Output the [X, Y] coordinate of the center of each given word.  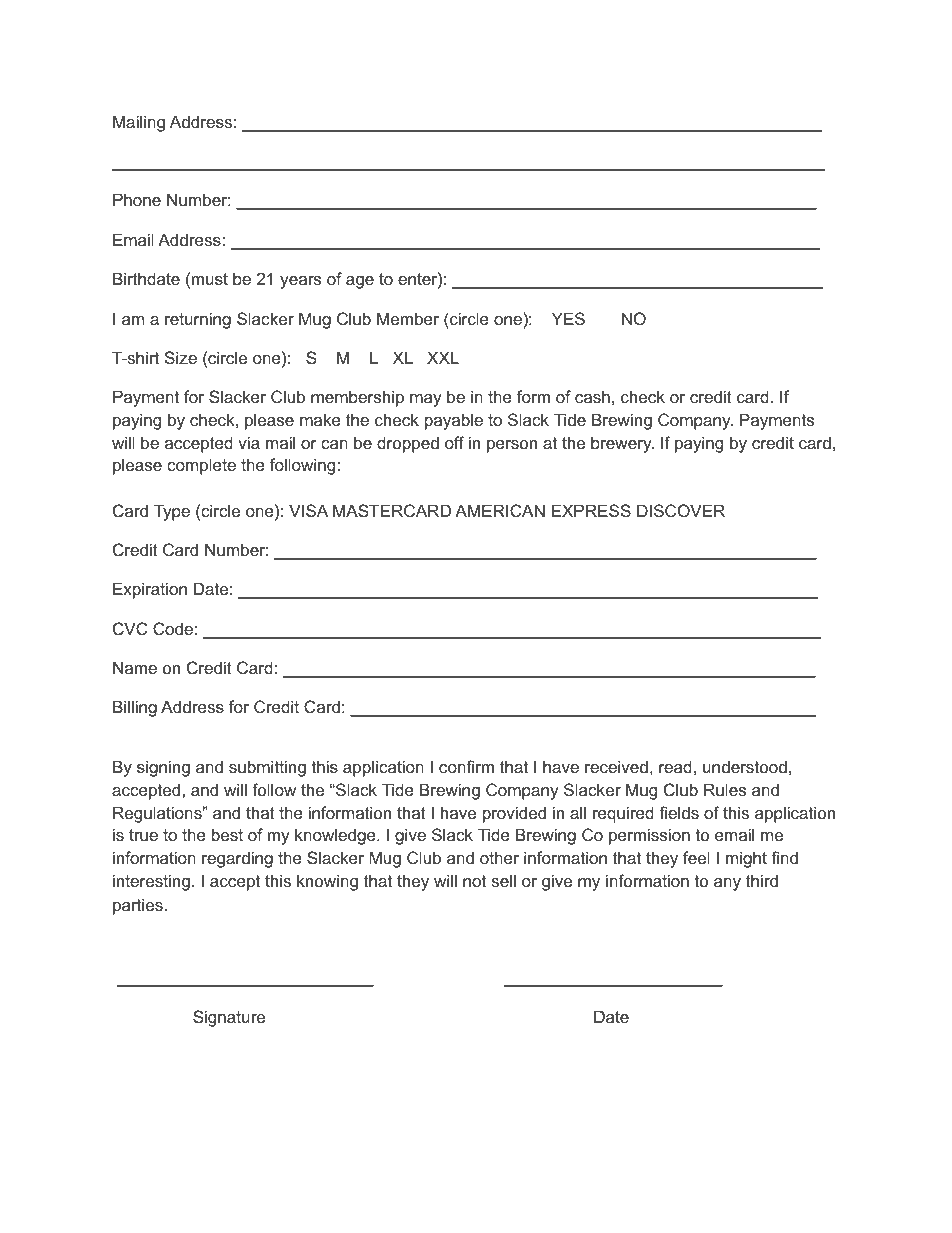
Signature [229, 1018]
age [360, 282]
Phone [137, 199]
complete [201, 466]
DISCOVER [681, 510]
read [675, 766]
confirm [466, 766]
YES [568, 318]
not [474, 881]
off [454, 442]
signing [163, 768]
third [762, 880]
